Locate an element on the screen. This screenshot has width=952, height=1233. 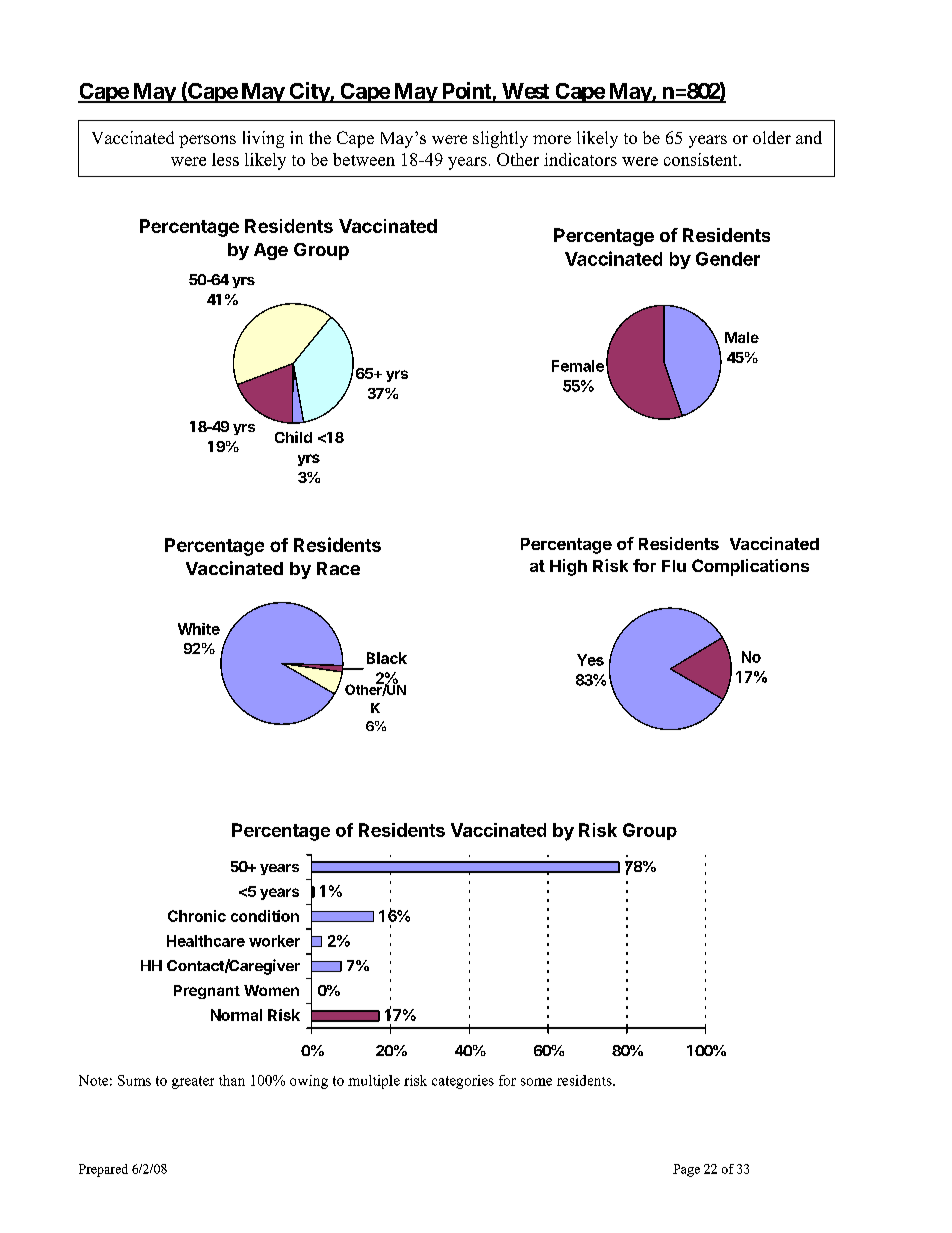
Child is located at coordinates (293, 437).
